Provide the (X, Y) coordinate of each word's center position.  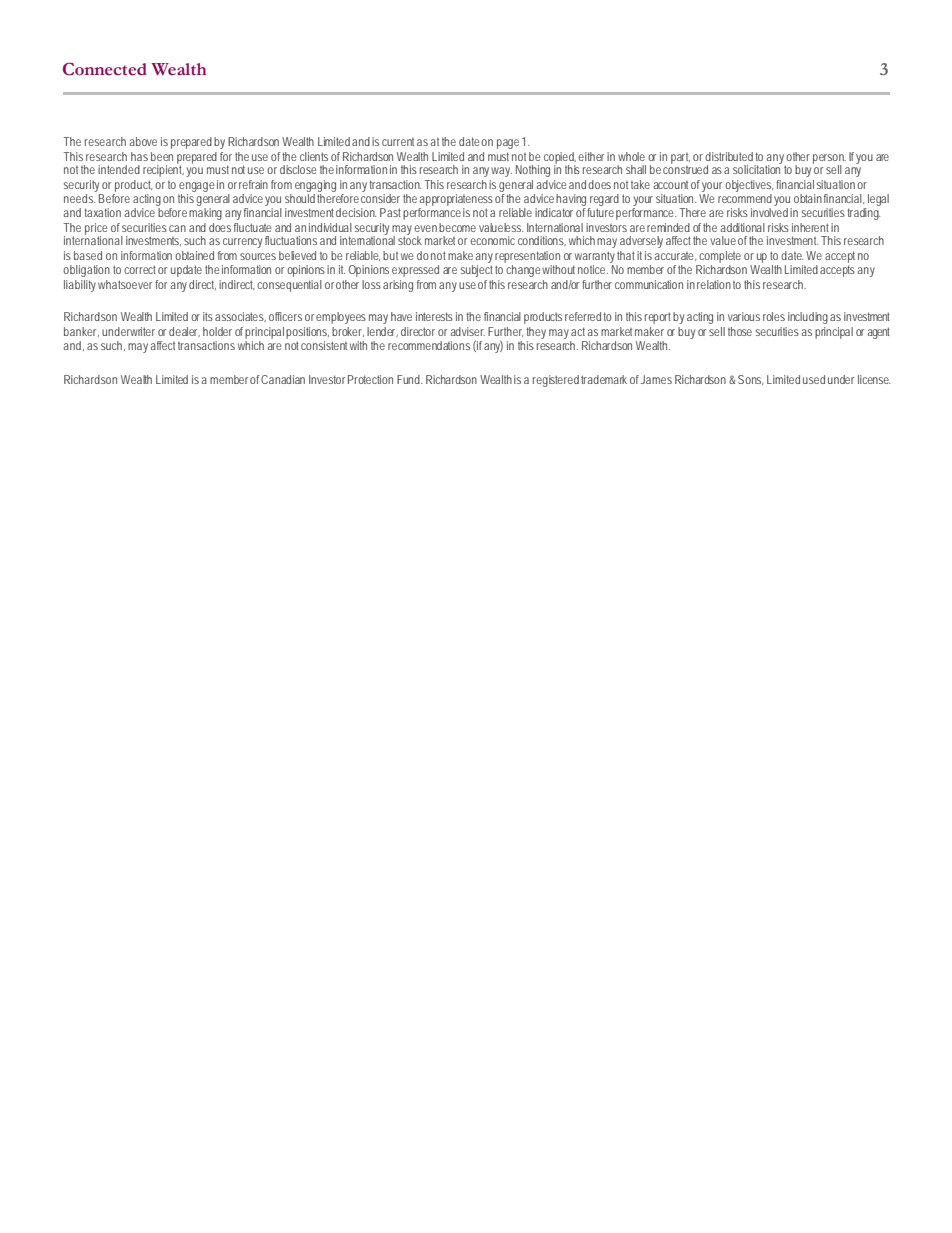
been (162, 156)
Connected (105, 69)
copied (560, 159)
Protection (370, 379)
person (829, 160)
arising (398, 286)
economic (492, 240)
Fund (409, 379)
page (508, 144)
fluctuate (252, 227)
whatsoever (127, 284)
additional (742, 227)
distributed (730, 156)
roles (774, 316)
